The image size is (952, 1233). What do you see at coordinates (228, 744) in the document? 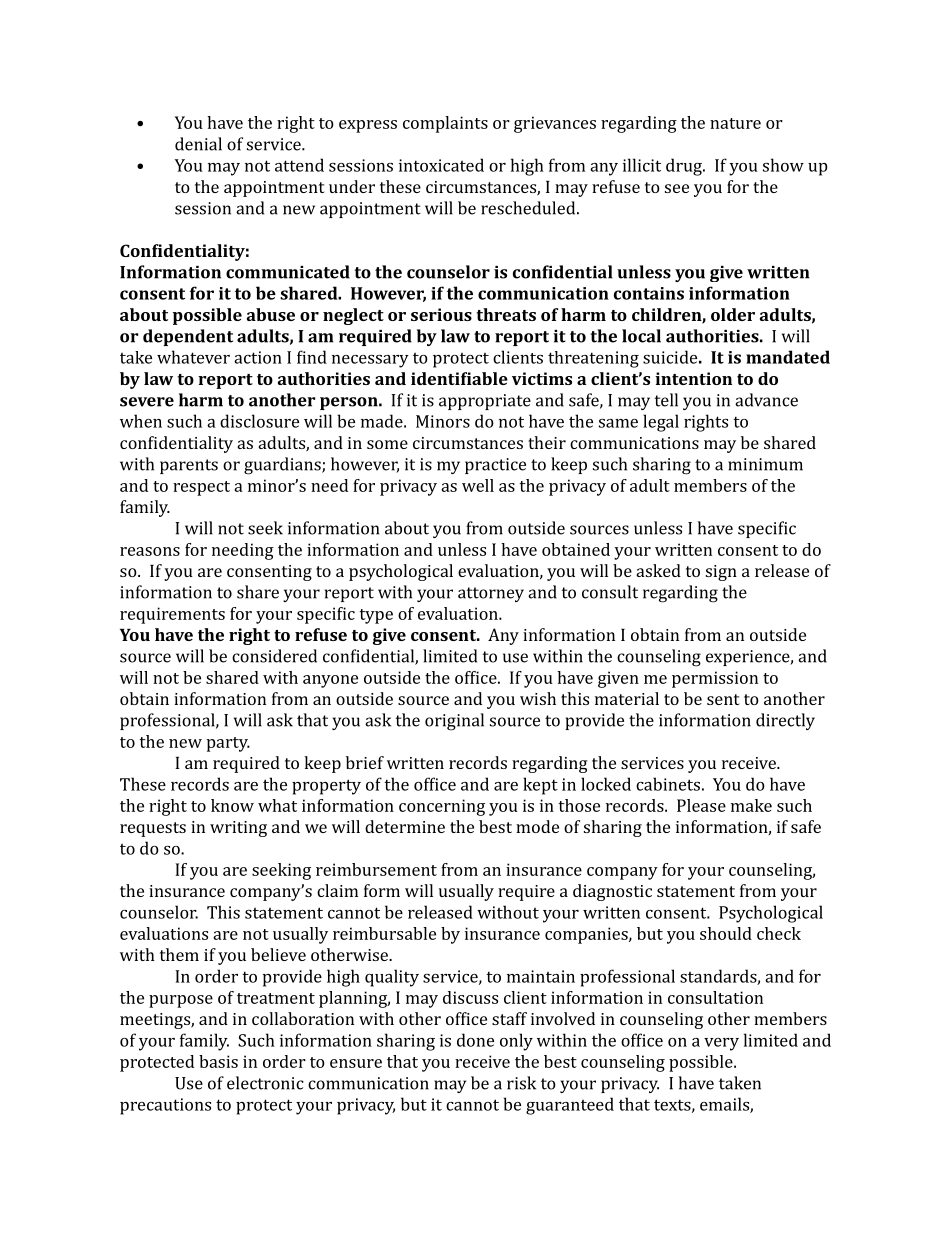
I see `party` at bounding box center [228, 744].
